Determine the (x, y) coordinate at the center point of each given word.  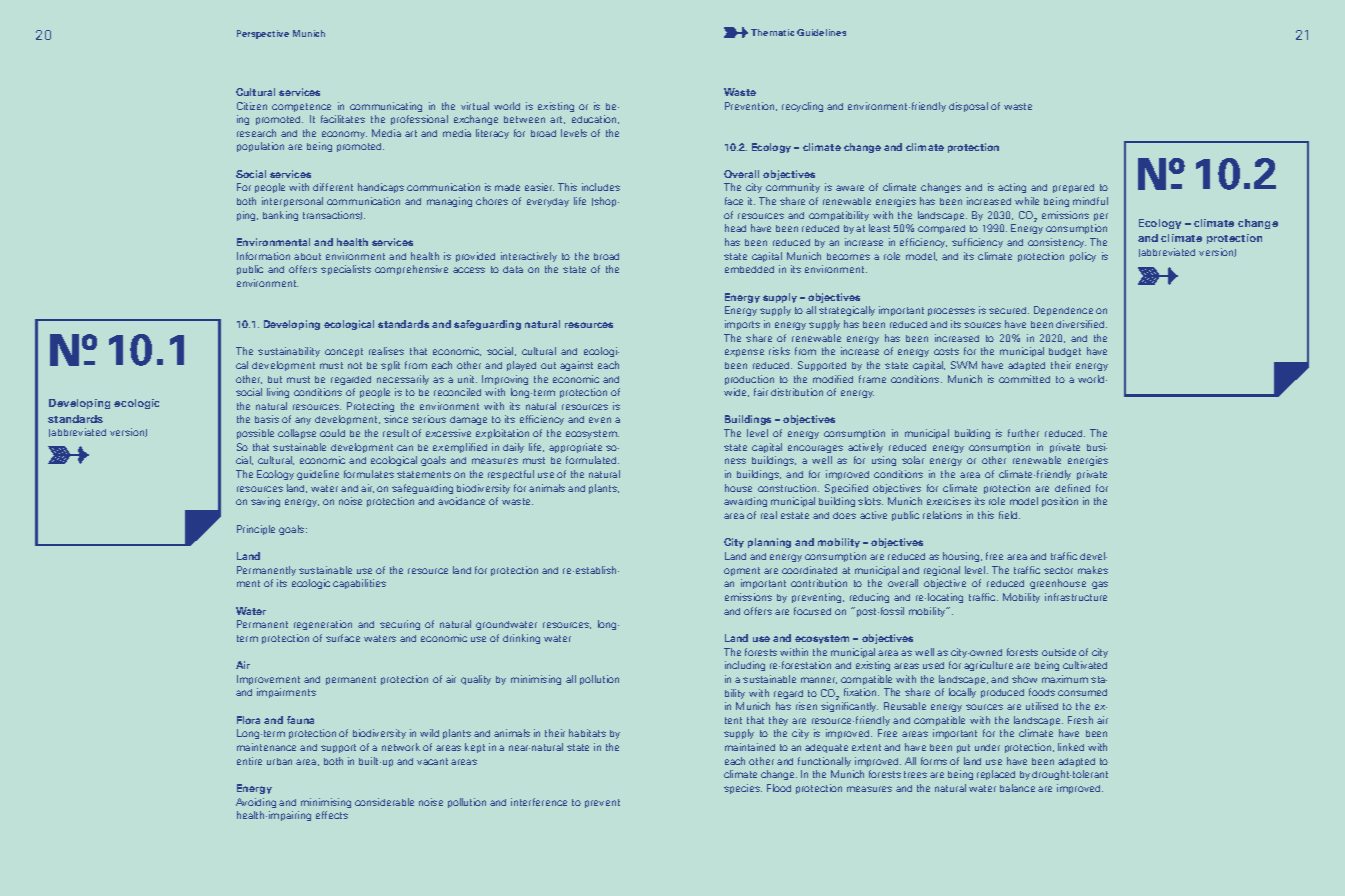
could (332, 433)
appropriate (575, 448)
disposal (968, 107)
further (1023, 433)
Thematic (772, 32)
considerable (384, 802)
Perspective (263, 34)
